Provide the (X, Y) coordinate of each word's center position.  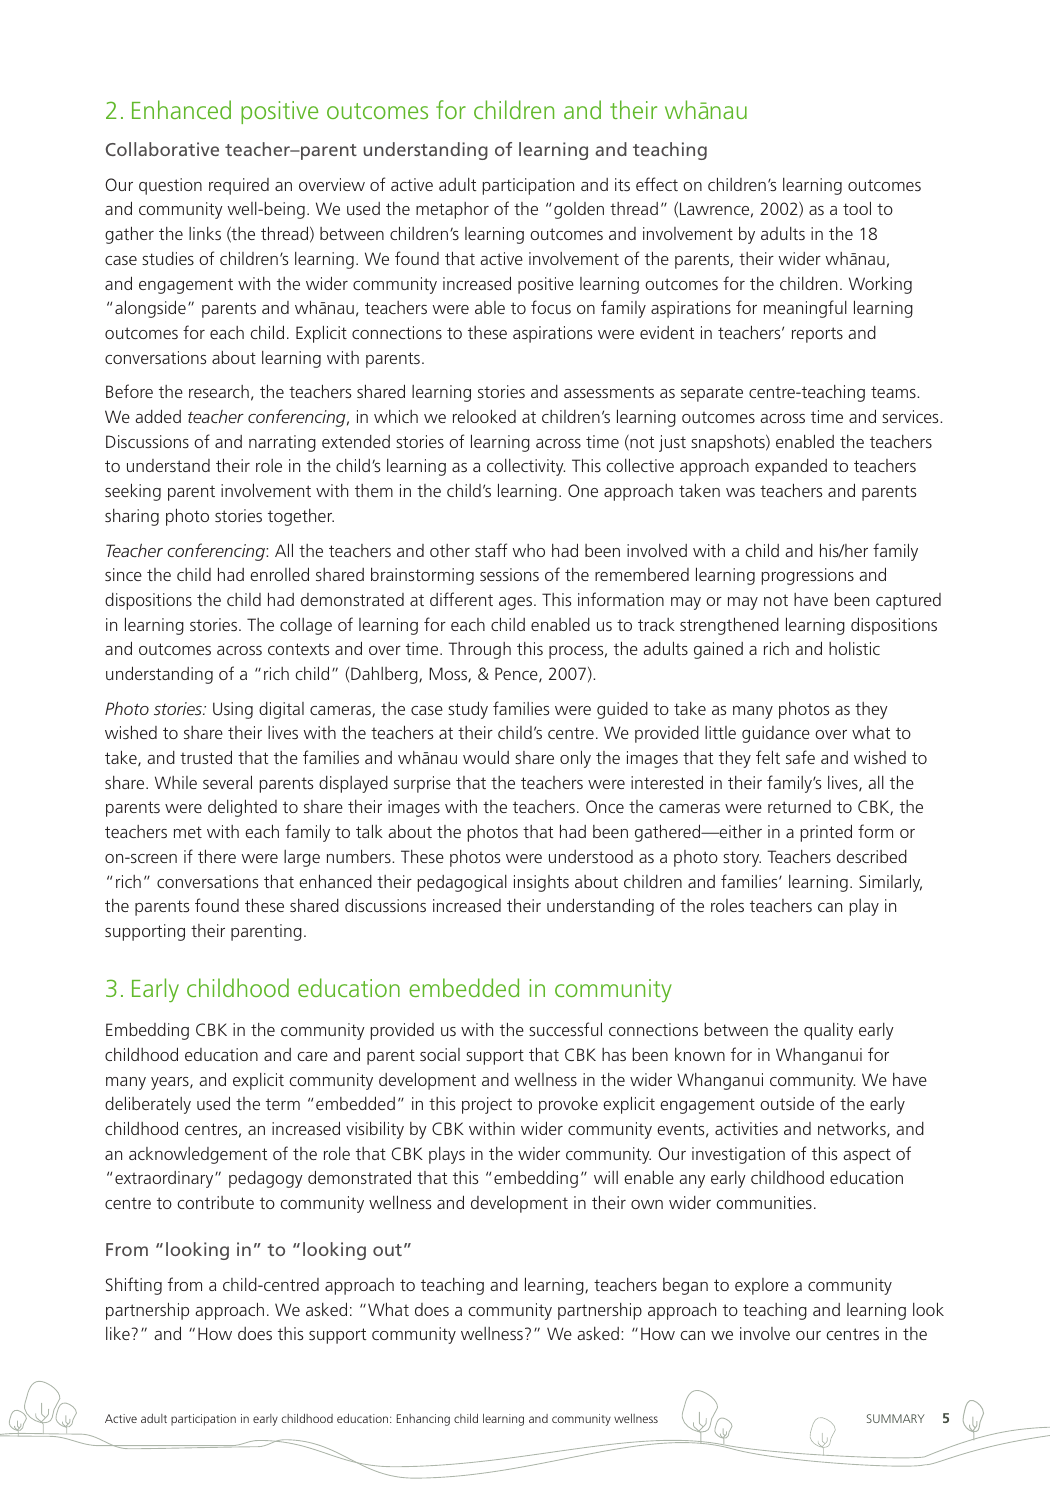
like (118, 1333)
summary (896, 1418)
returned (799, 806)
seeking (133, 492)
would (486, 757)
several (227, 782)
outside (787, 1103)
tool (857, 208)
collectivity (526, 467)
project (487, 1105)
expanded (791, 467)
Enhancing (423, 1420)
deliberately (148, 1105)
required (239, 186)
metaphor (452, 210)
